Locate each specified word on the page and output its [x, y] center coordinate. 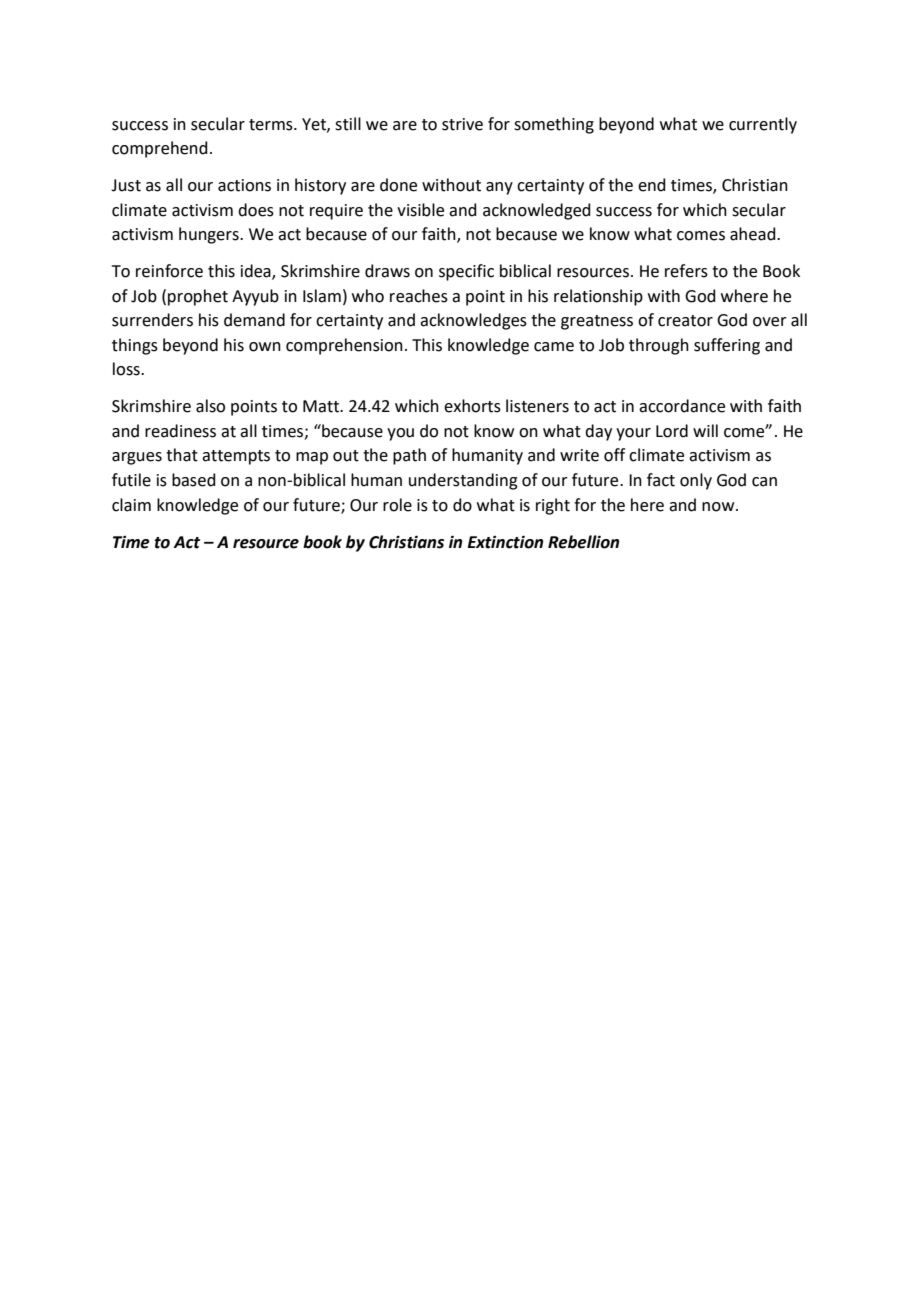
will [705, 430]
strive [462, 124]
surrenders [152, 320]
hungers [210, 235]
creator [685, 321]
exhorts [472, 406]
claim [131, 505]
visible [420, 210]
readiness [180, 431]
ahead [754, 234]
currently [763, 125]
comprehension [344, 346]
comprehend [160, 149]
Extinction [505, 542]
